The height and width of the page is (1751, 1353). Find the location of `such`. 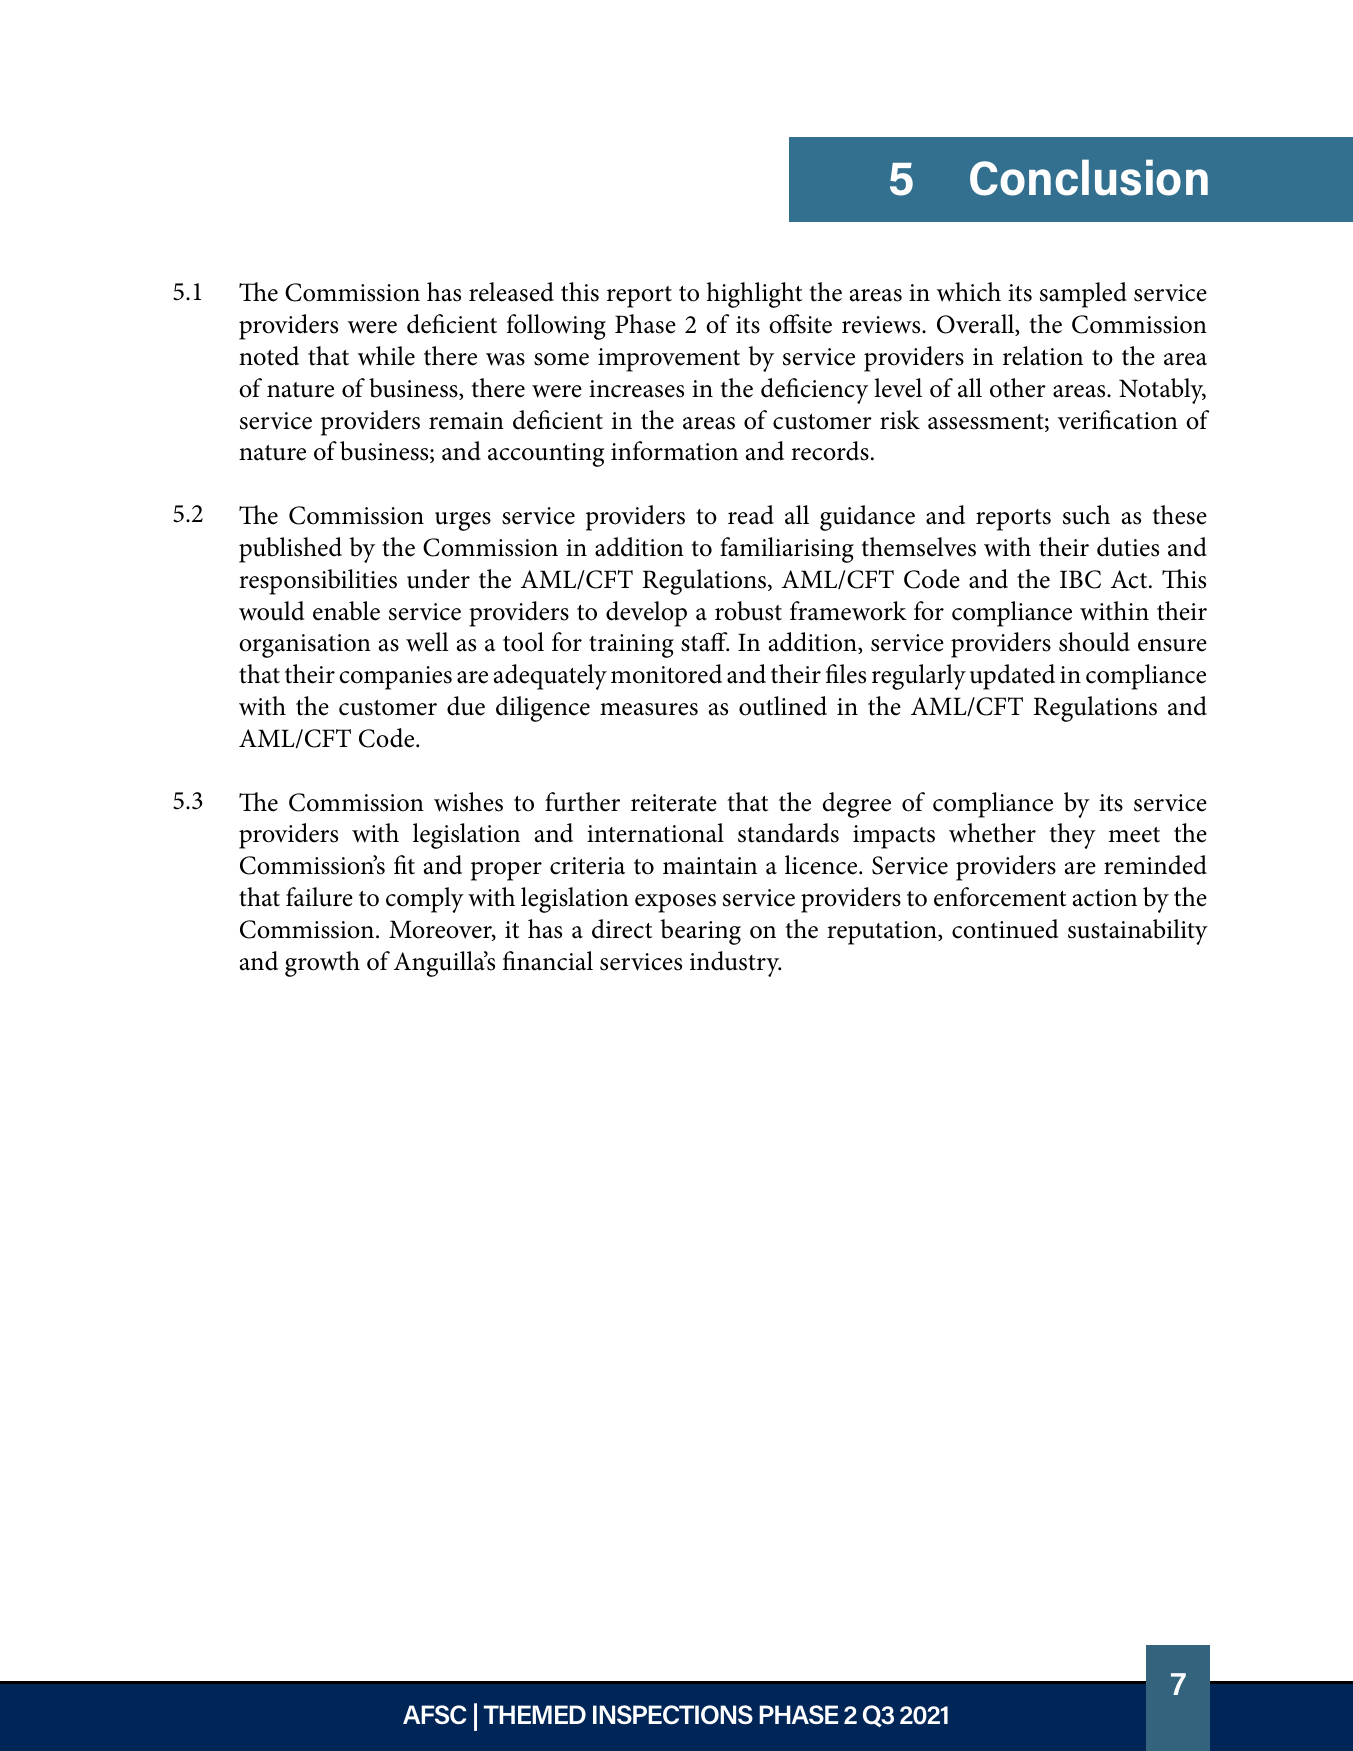

such is located at coordinates (1086, 515).
